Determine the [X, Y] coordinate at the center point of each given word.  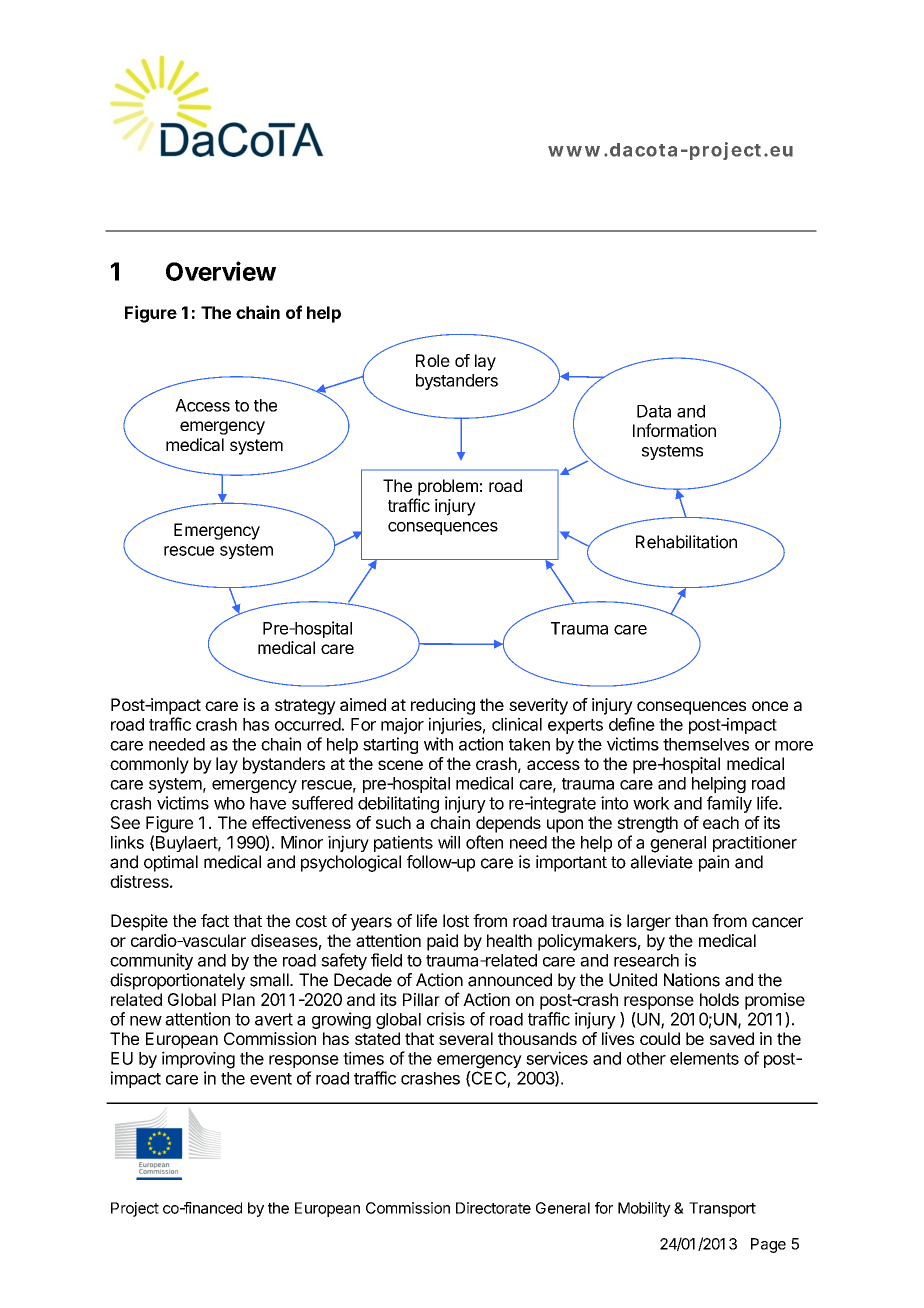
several [466, 1038]
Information [674, 430]
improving [198, 1060]
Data [654, 411]
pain [714, 863]
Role [433, 360]
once [770, 706]
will [449, 842]
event [271, 1079]
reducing [443, 706]
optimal [171, 863]
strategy [305, 707]
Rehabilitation [686, 542]
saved [732, 1038]
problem [448, 487]
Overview [221, 271]
